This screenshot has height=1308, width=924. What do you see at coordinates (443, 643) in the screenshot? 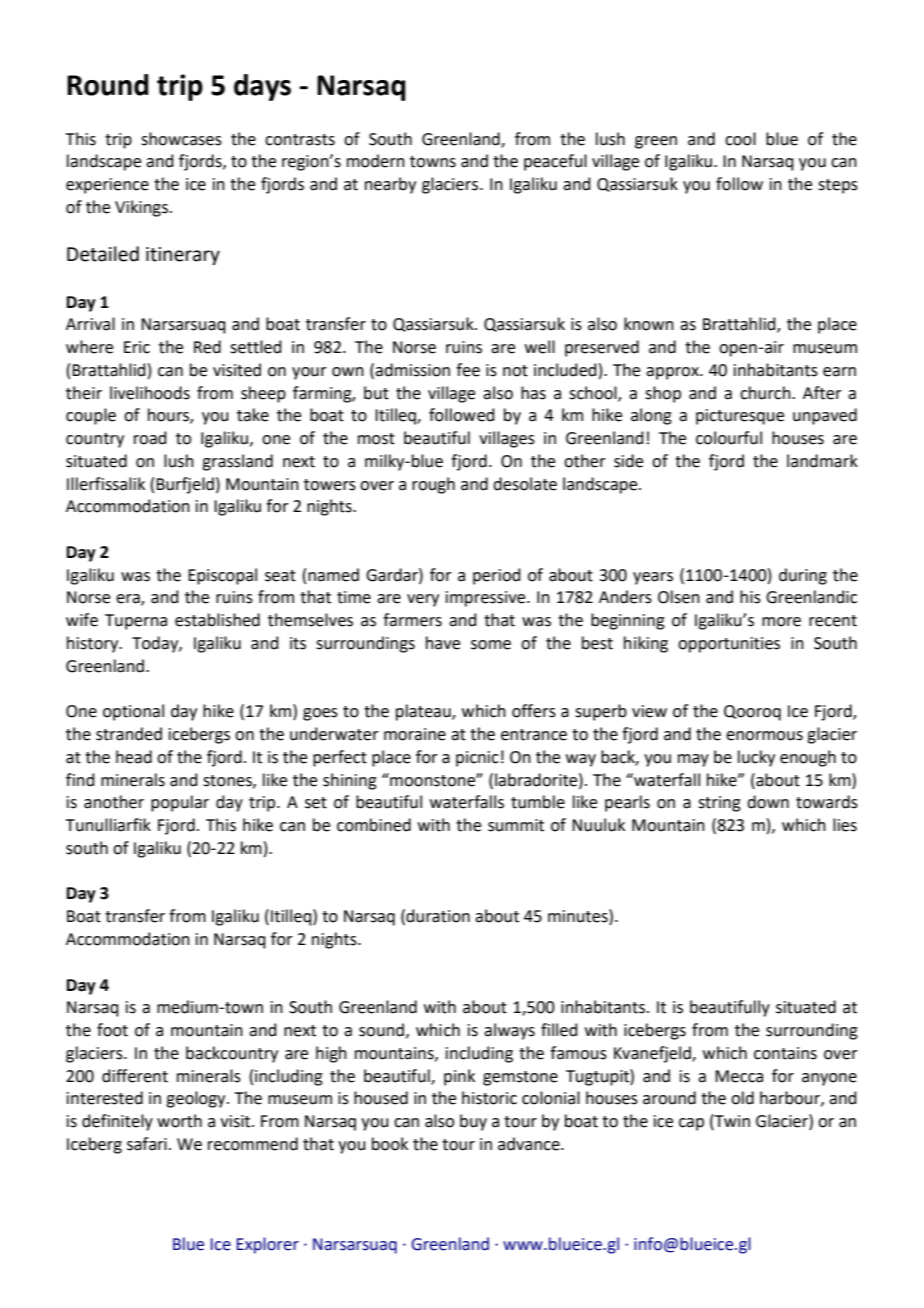
I see `have` at bounding box center [443, 643].
